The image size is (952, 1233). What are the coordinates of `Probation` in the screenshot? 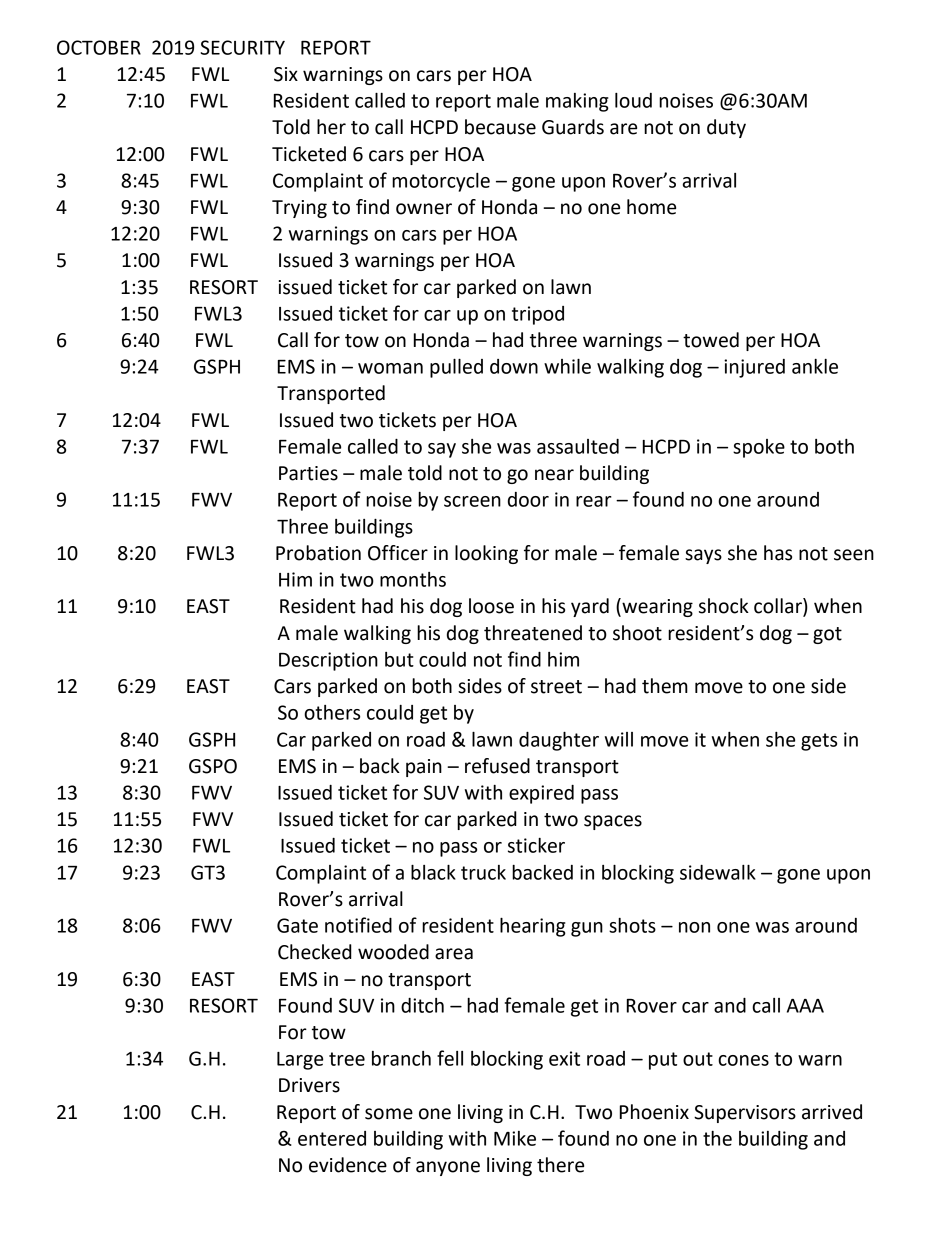 It's located at (318, 553).
